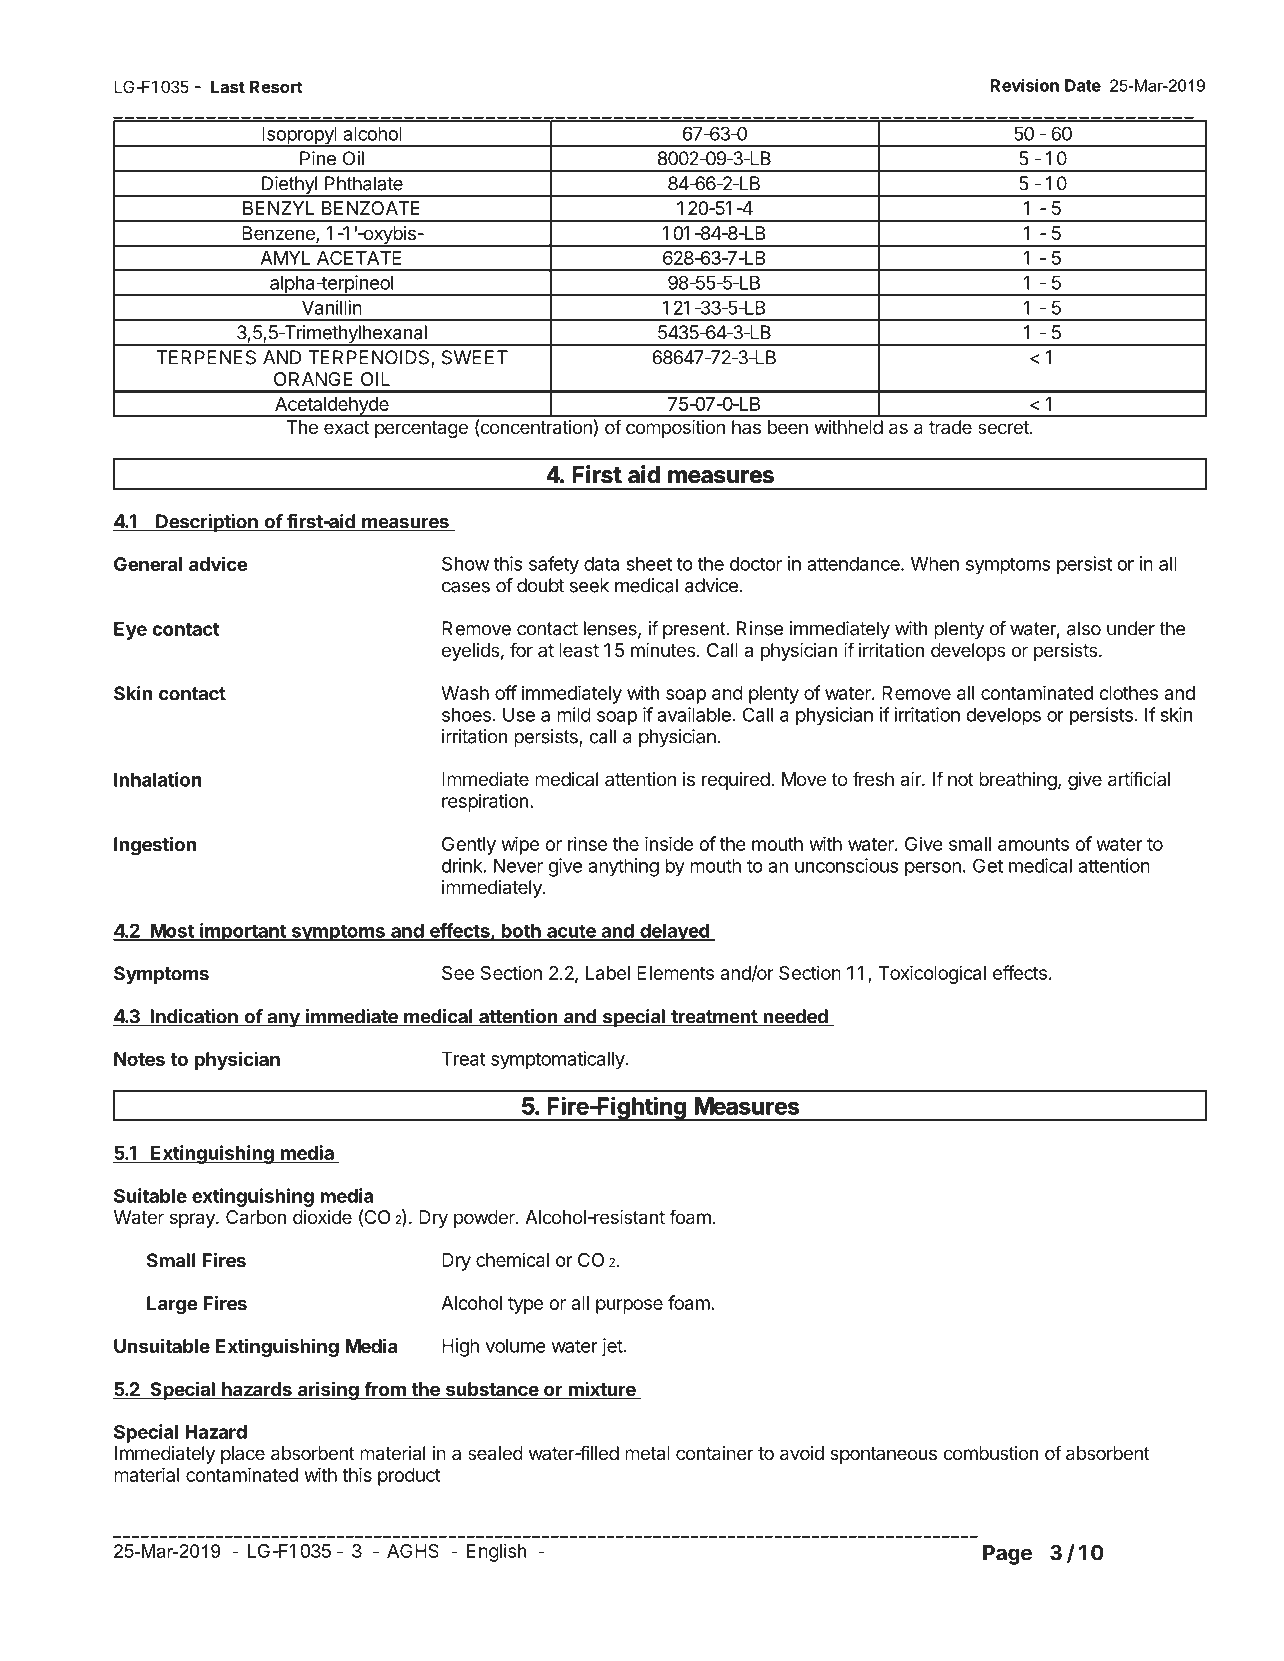 The height and width of the image is (1661, 1284). I want to click on Description, so click(207, 523).
